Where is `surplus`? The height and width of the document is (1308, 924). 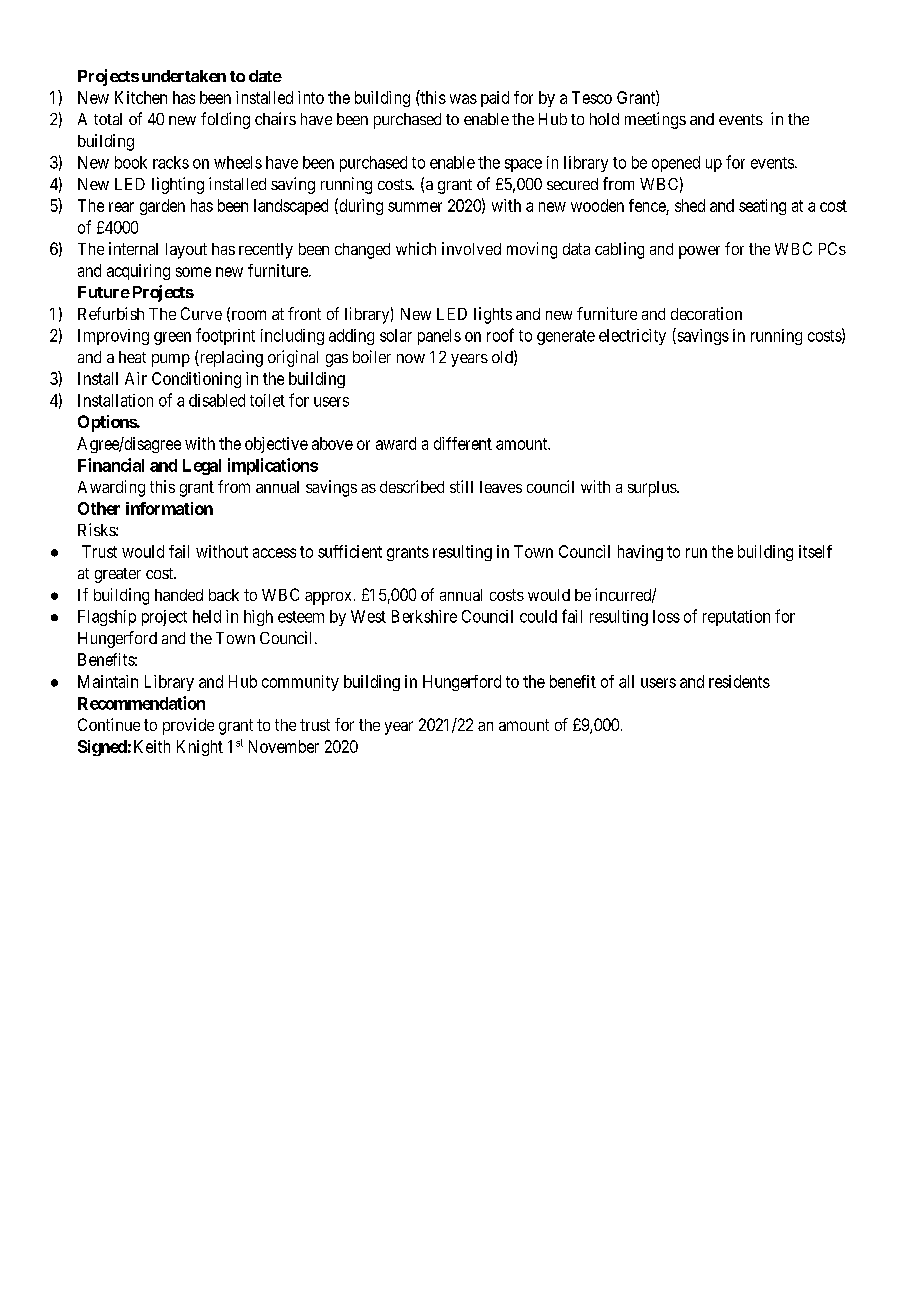
surplus is located at coordinates (653, 489).
